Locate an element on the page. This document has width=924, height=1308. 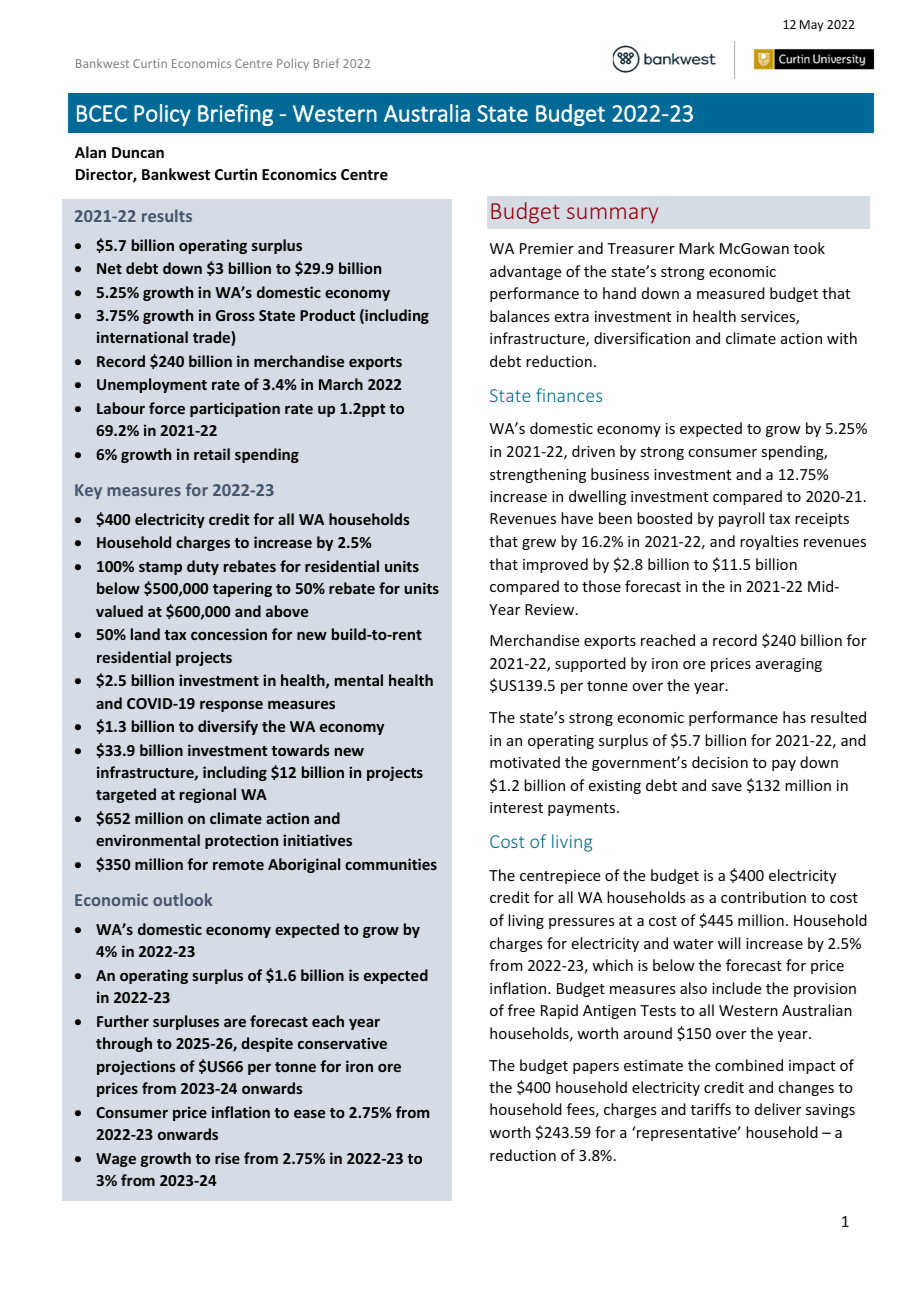
rise is located at coordinates (227, 1158).
